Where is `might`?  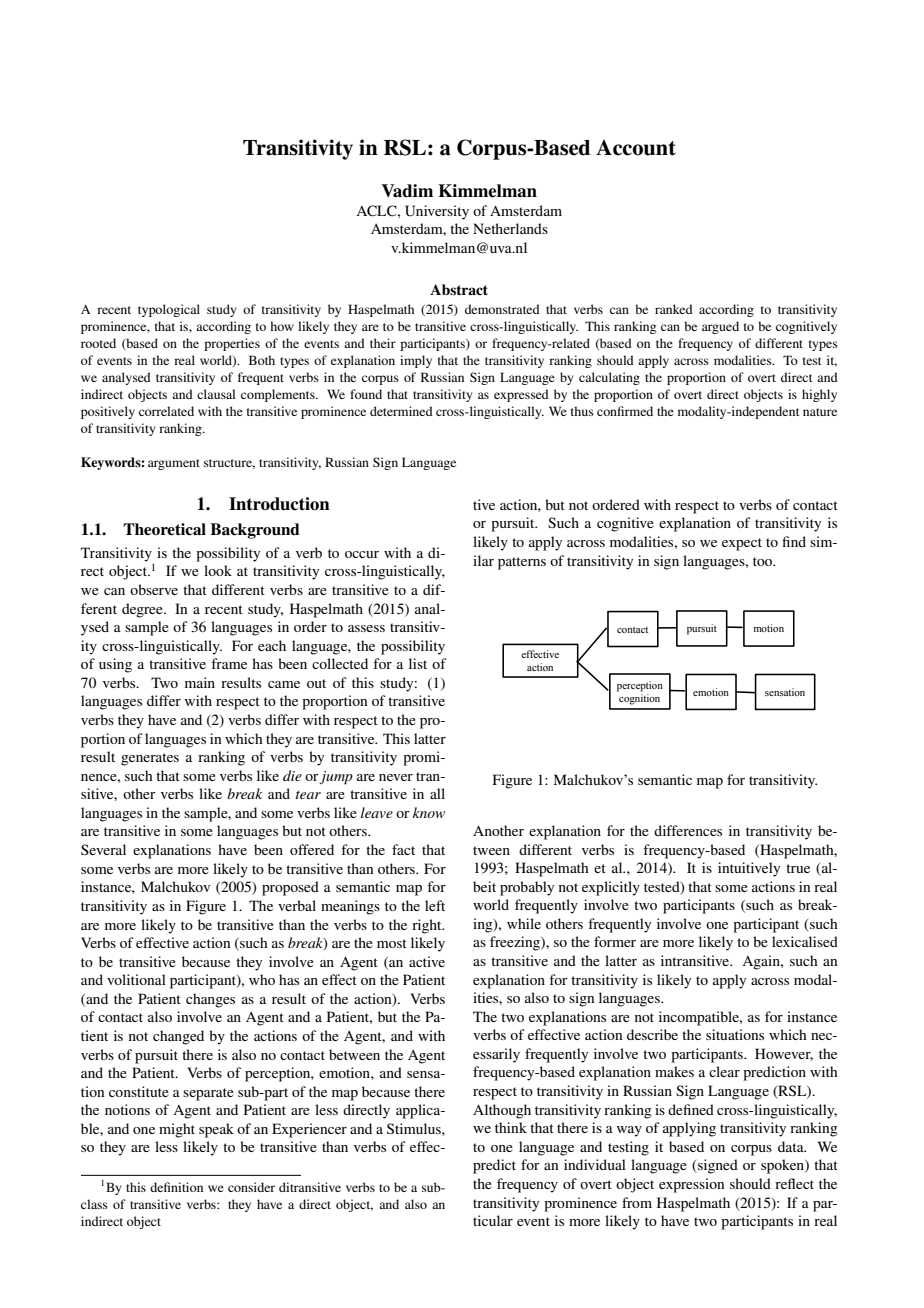 might is located at coordinates (177, 1130).
